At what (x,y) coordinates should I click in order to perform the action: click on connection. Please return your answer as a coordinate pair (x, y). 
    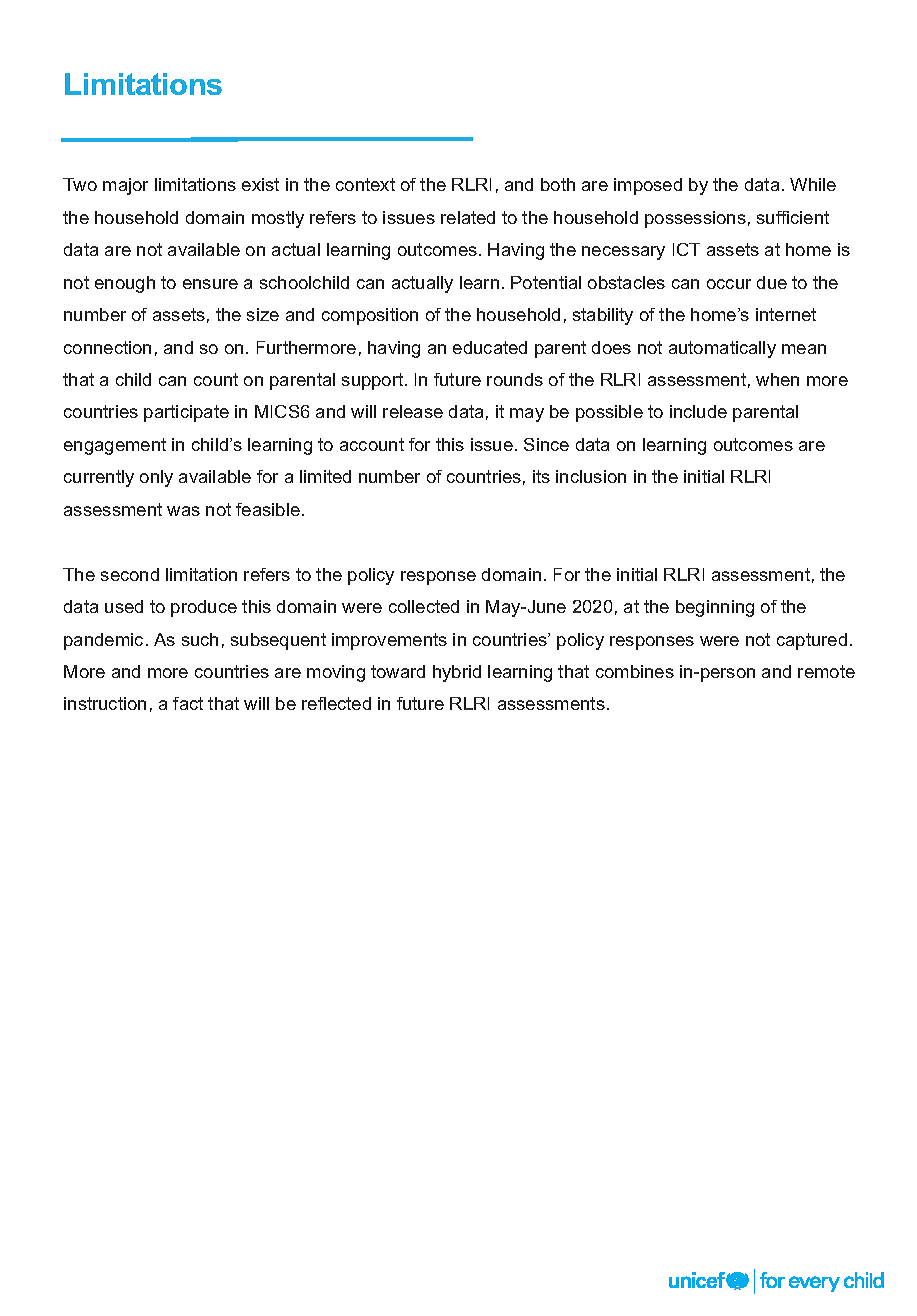
    Looking at the image, I should click on (107, 347).
